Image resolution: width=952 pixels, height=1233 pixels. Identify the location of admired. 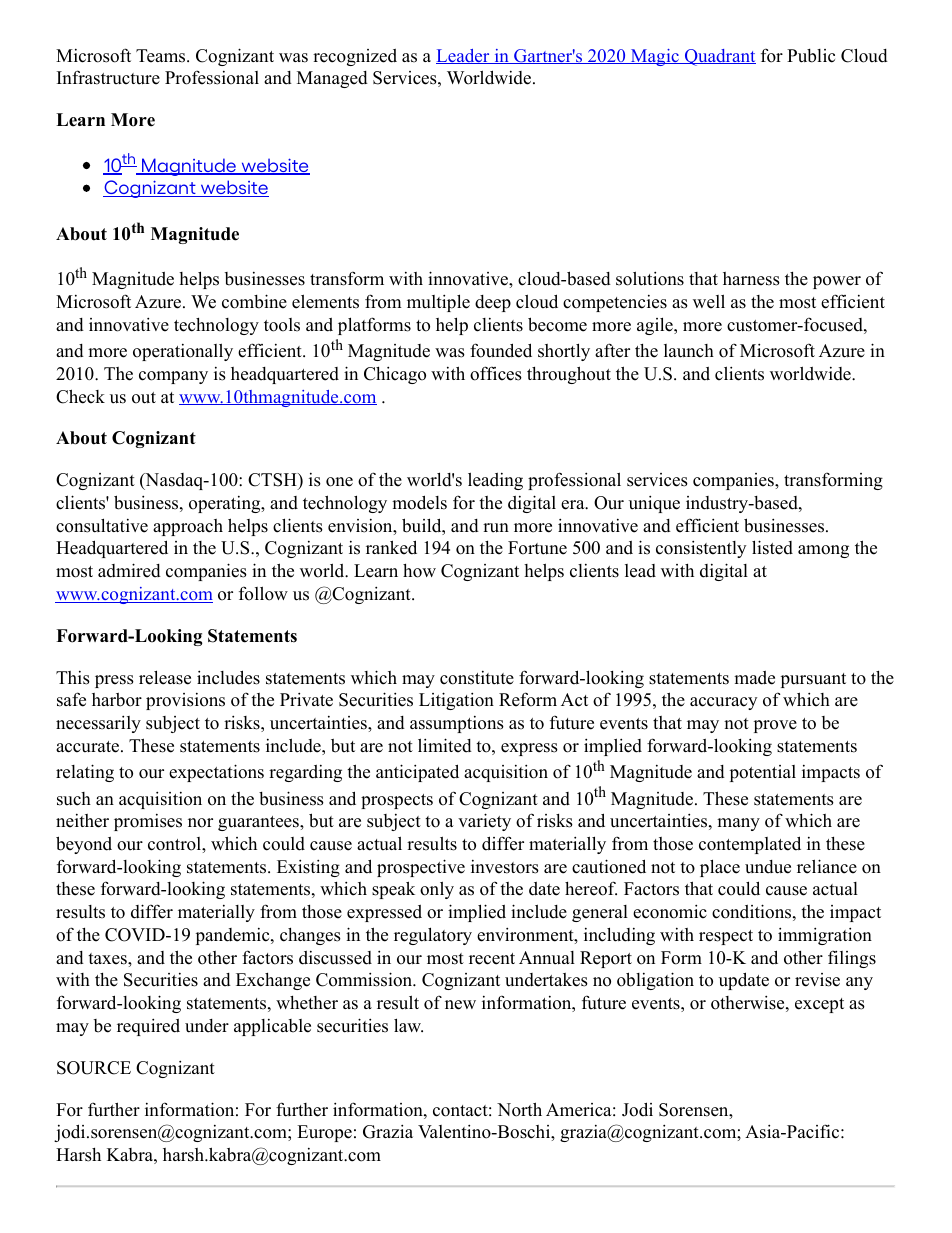
(129, 570).
